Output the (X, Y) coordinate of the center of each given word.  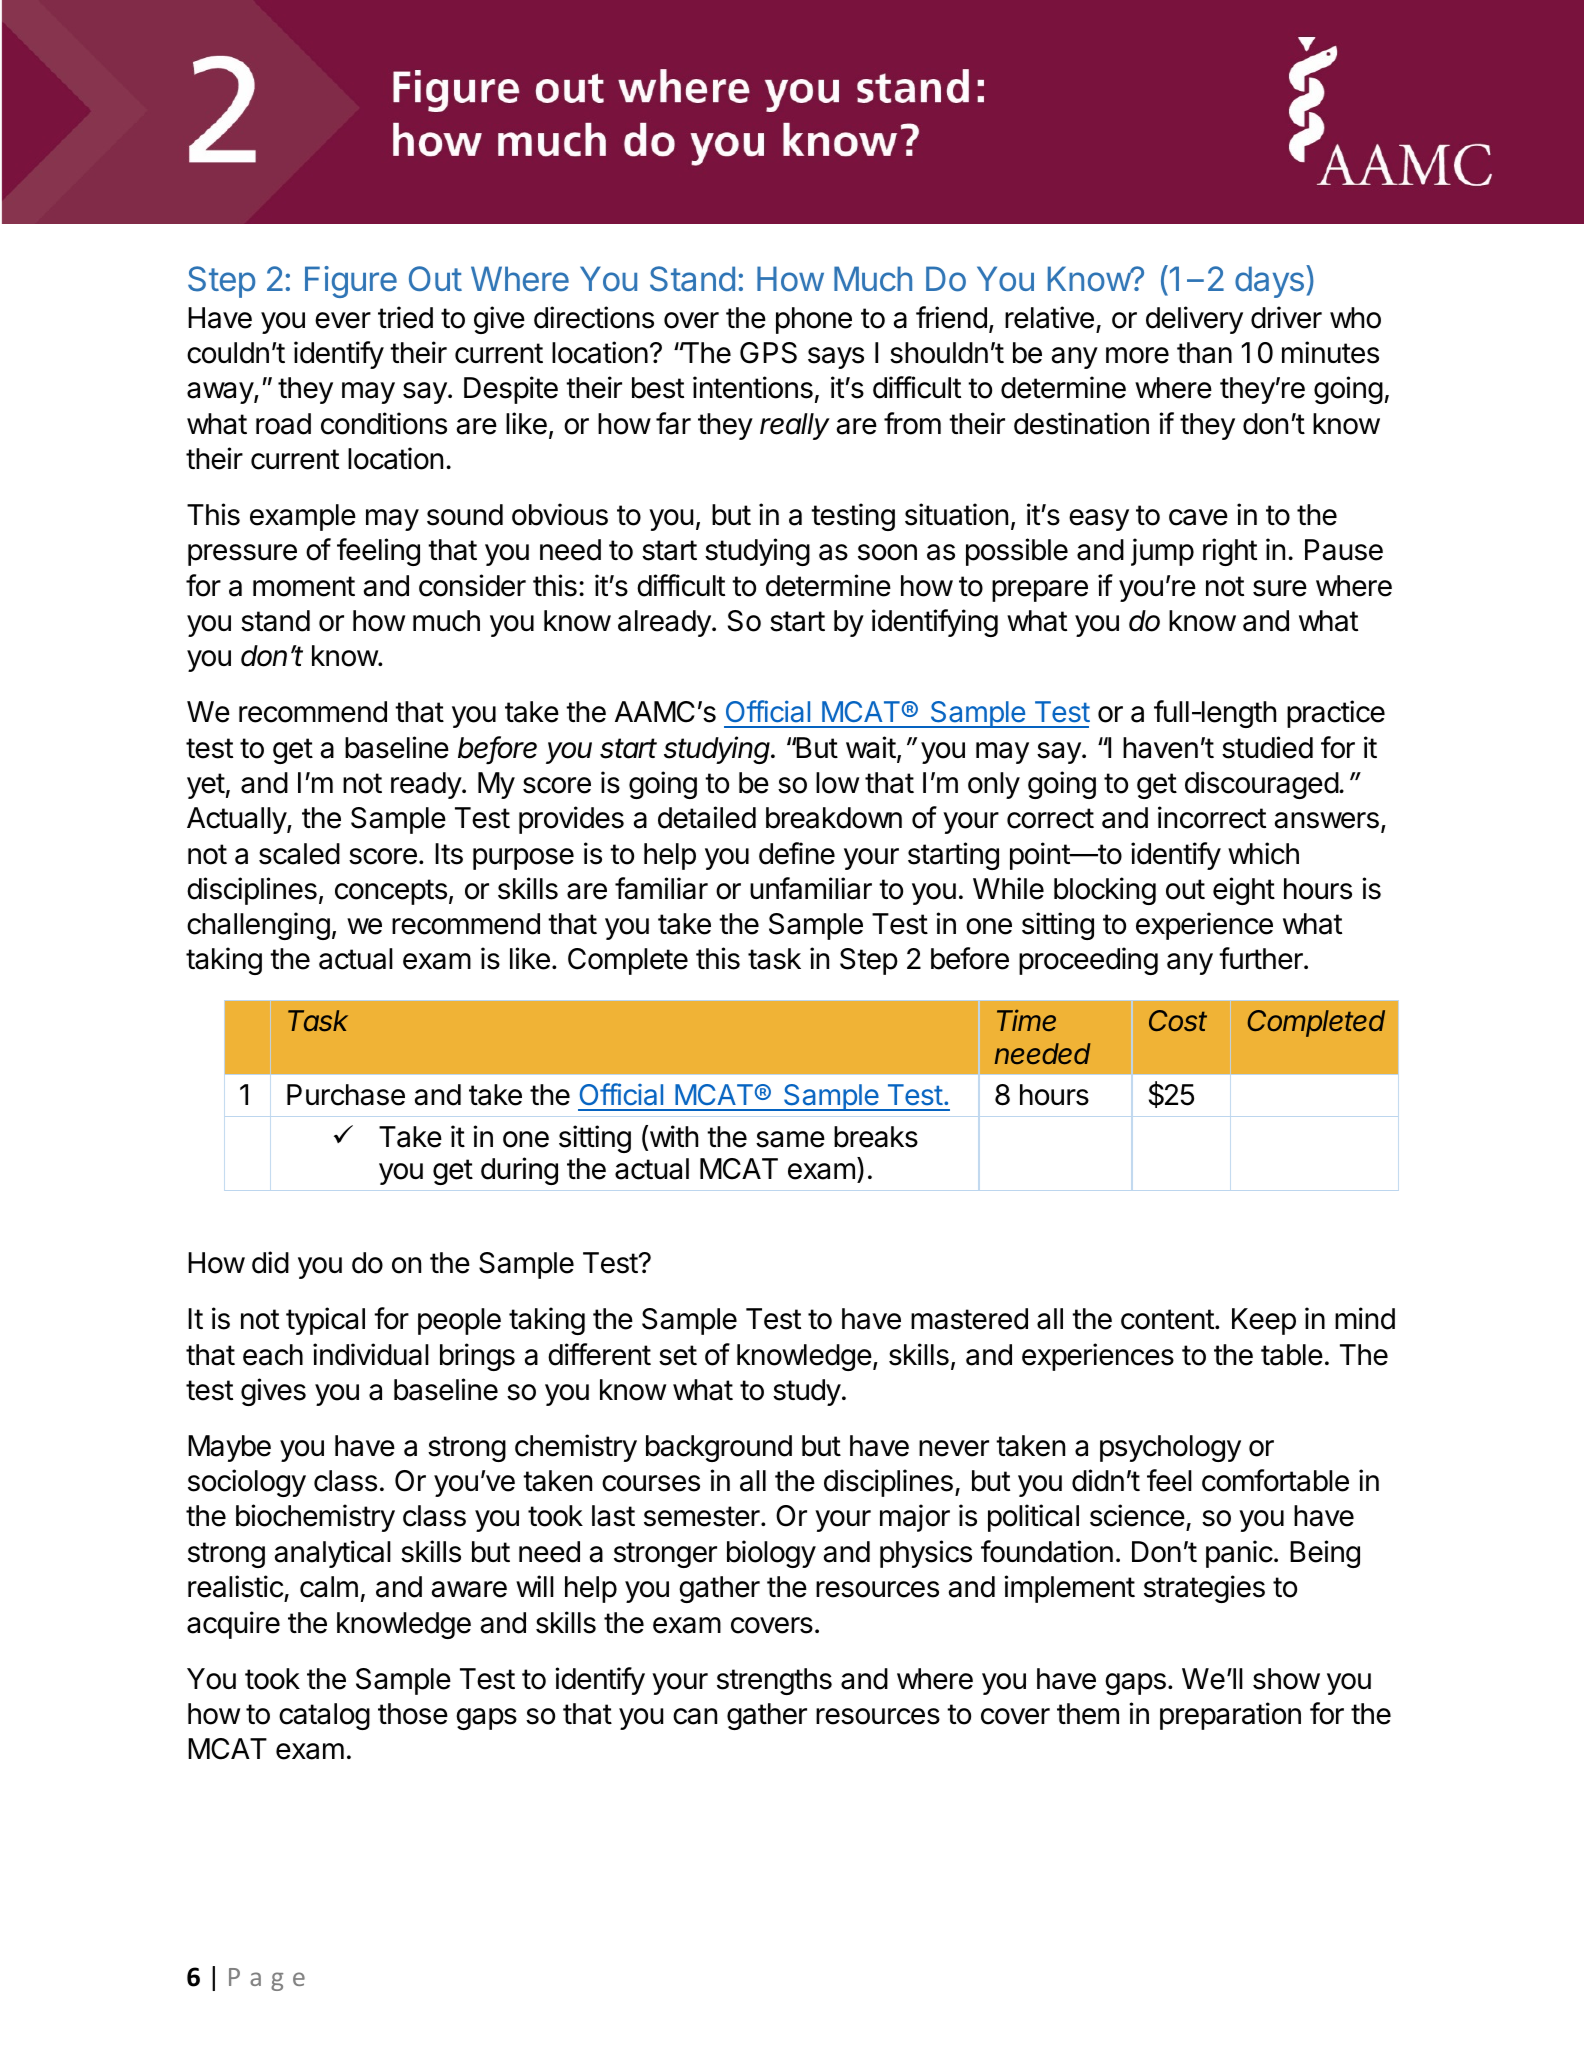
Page (267, 1979)
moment (304, 586)
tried (405, 317)
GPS (768, 353)
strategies (1204, 1589)
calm (329, 1587)
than (1204, 353)
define (797, 853)
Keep (1264, 1321)
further (1262, 958)
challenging (258, 926)
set (678, 1355)
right (1230, 552)
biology (771, 1554)
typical (325, 1321)
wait (871, 747)
